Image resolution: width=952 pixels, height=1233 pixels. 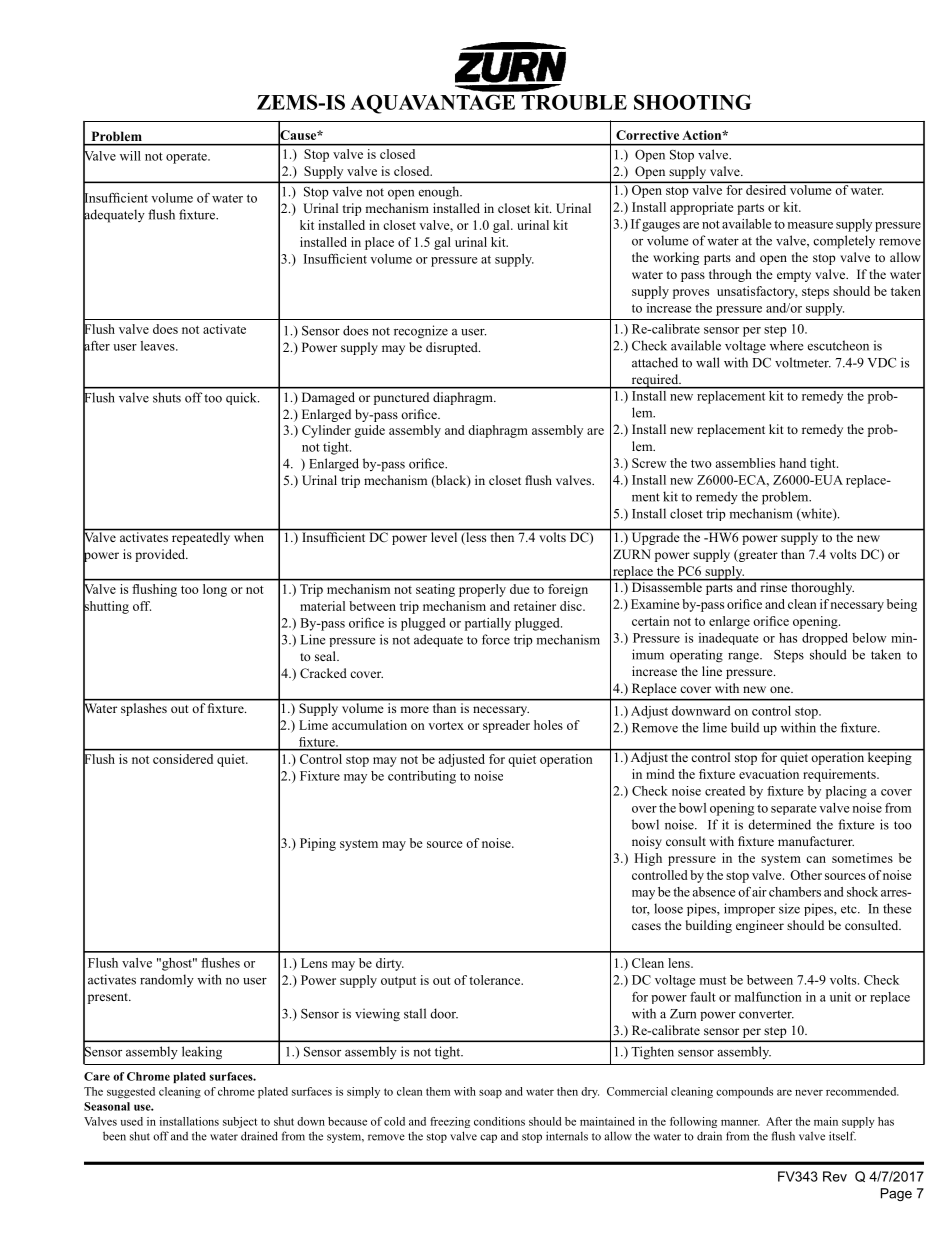 What do you see at coordinates (496, 980) in the page?
I see `tolerance` at bounding box center [496, 980].
